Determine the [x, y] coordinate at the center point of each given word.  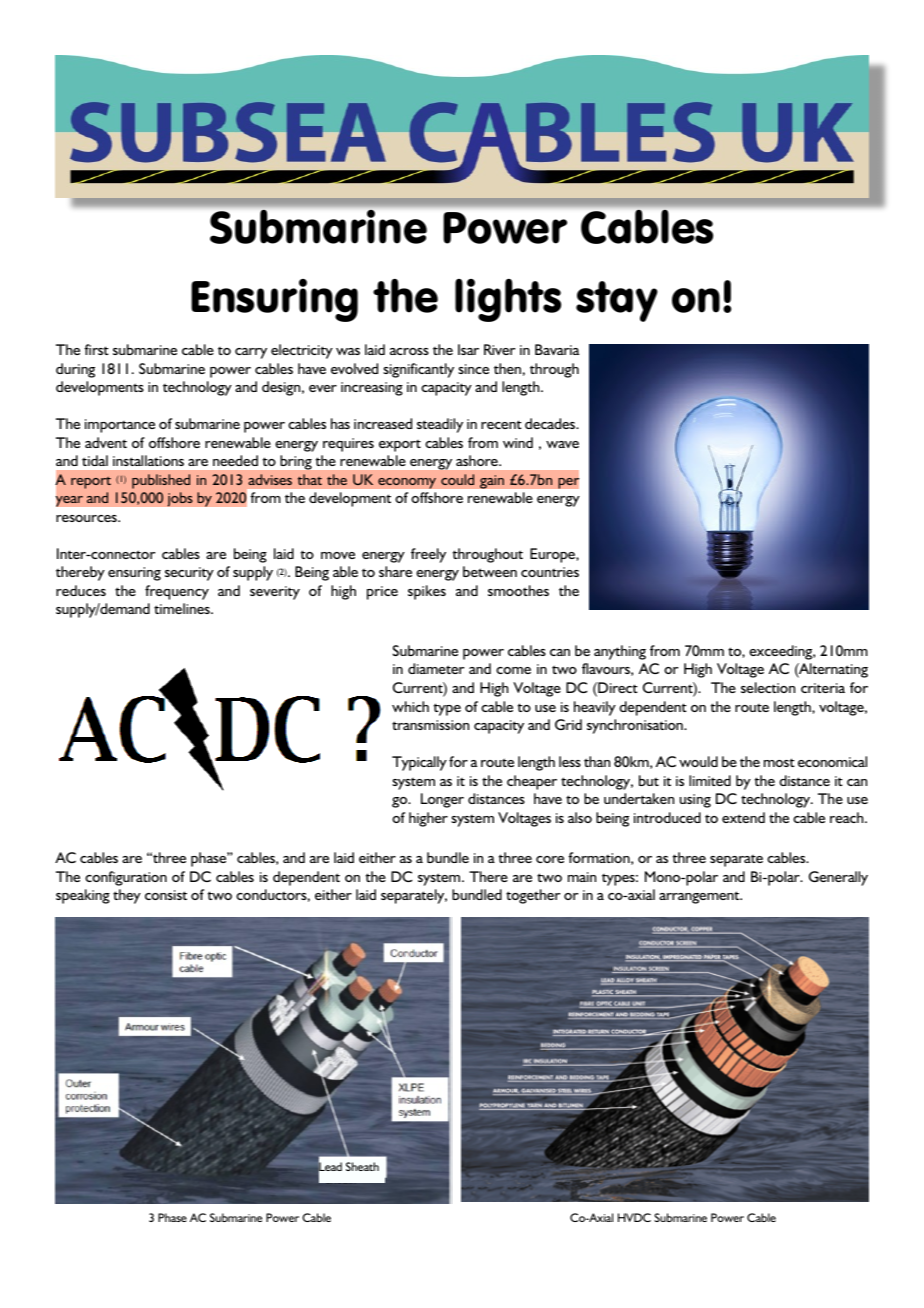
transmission [430, 725]
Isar [468, 349]
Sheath [362, 1166]
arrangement [700, 897]
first [96, 349]
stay [617, 301]
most [779, 762]
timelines [183, 608]
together [533, 896]
